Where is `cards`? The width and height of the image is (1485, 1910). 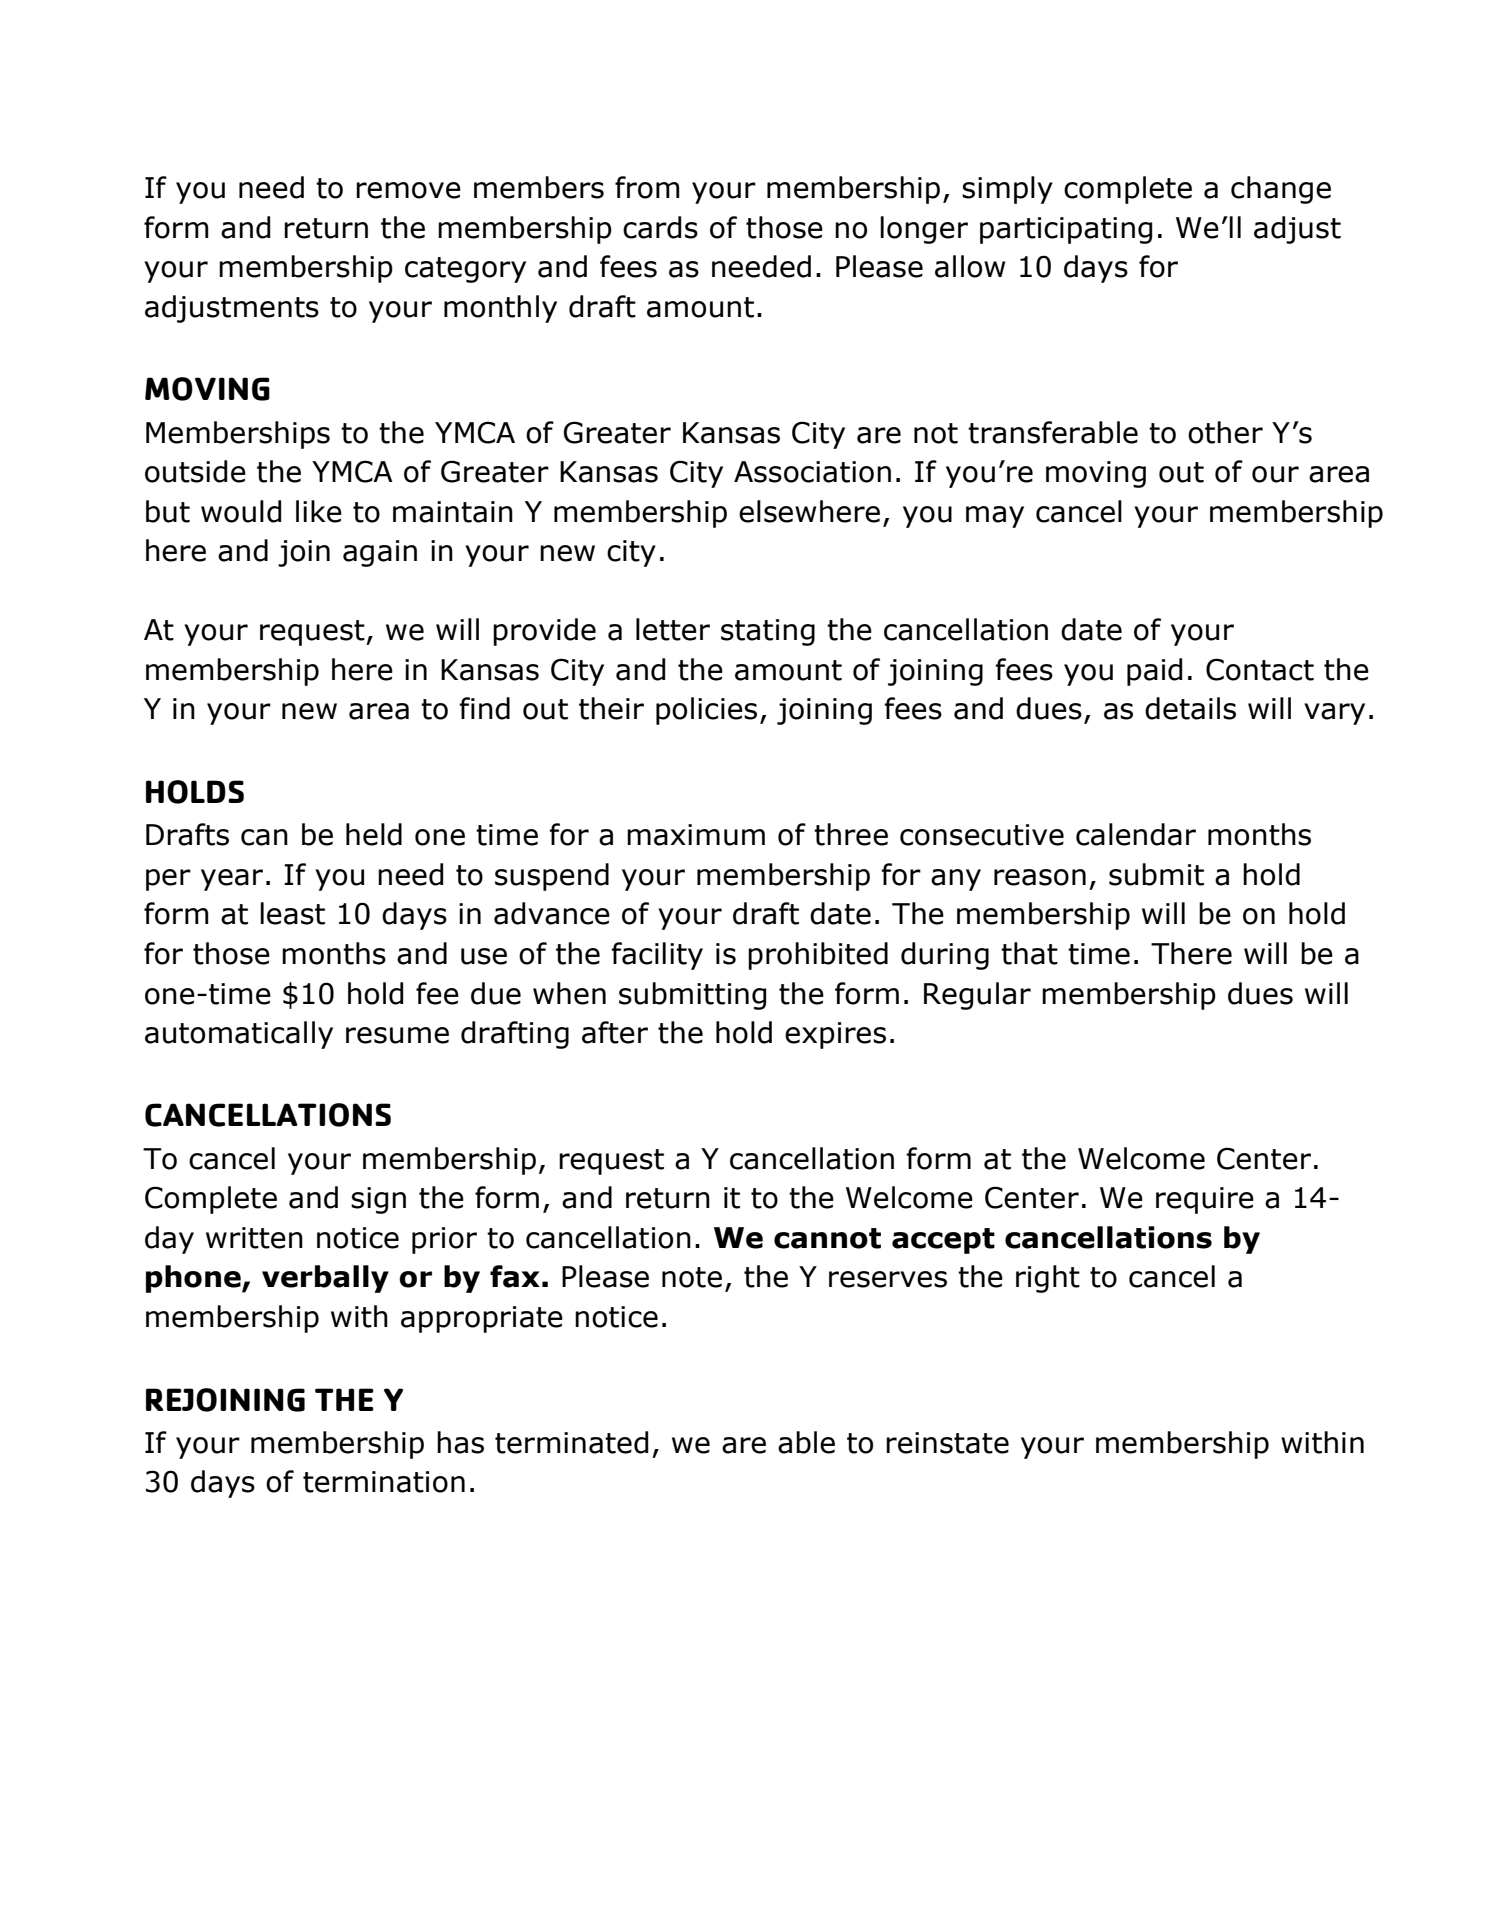 cards is located at coordinates (660, 227).
